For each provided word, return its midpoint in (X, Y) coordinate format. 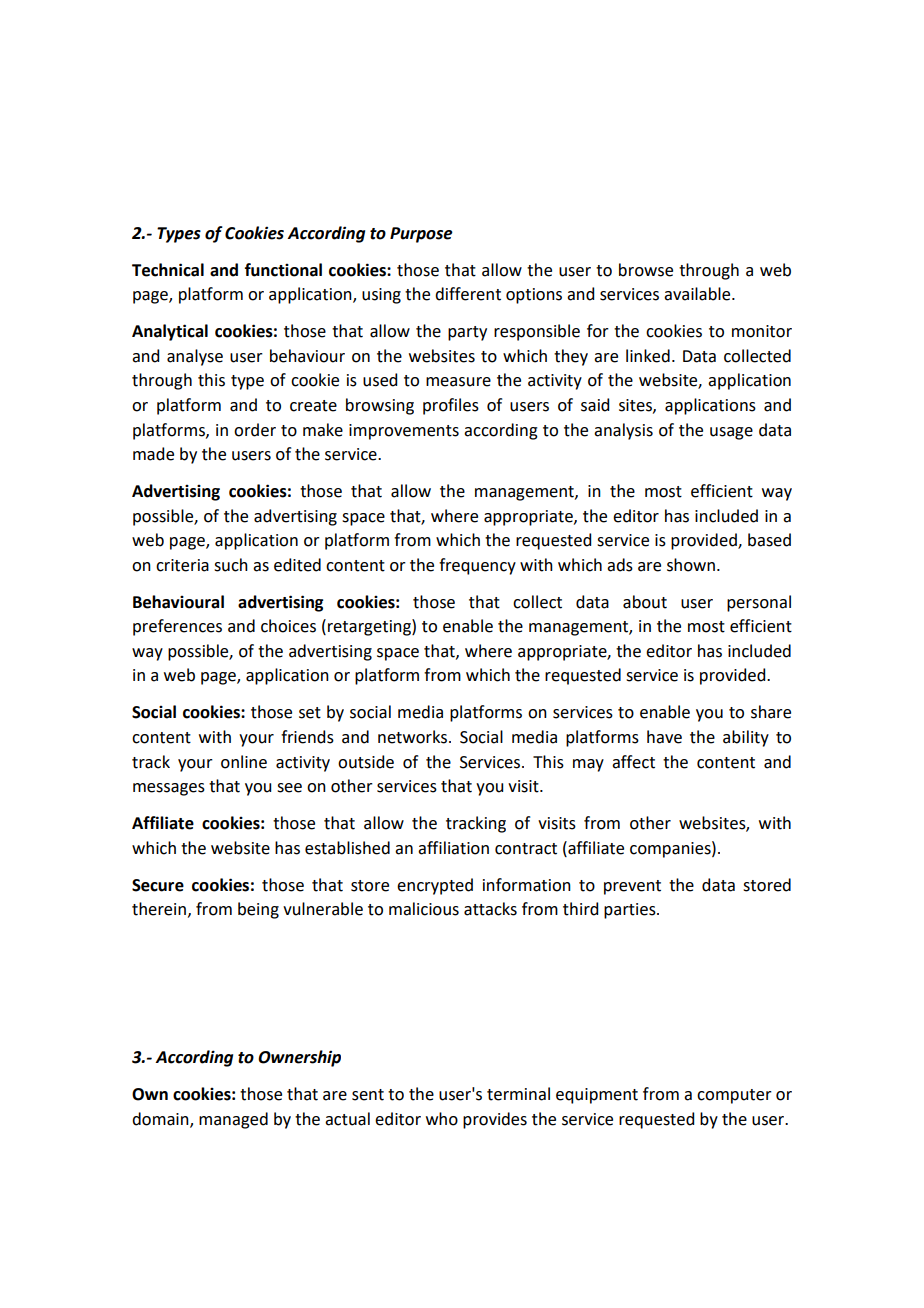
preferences (177, 627)
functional (283, 270)
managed (233, 1120)
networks (412, 737)
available (698, 294)
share (771, 712)
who (442, 1119)
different (468, 294)
